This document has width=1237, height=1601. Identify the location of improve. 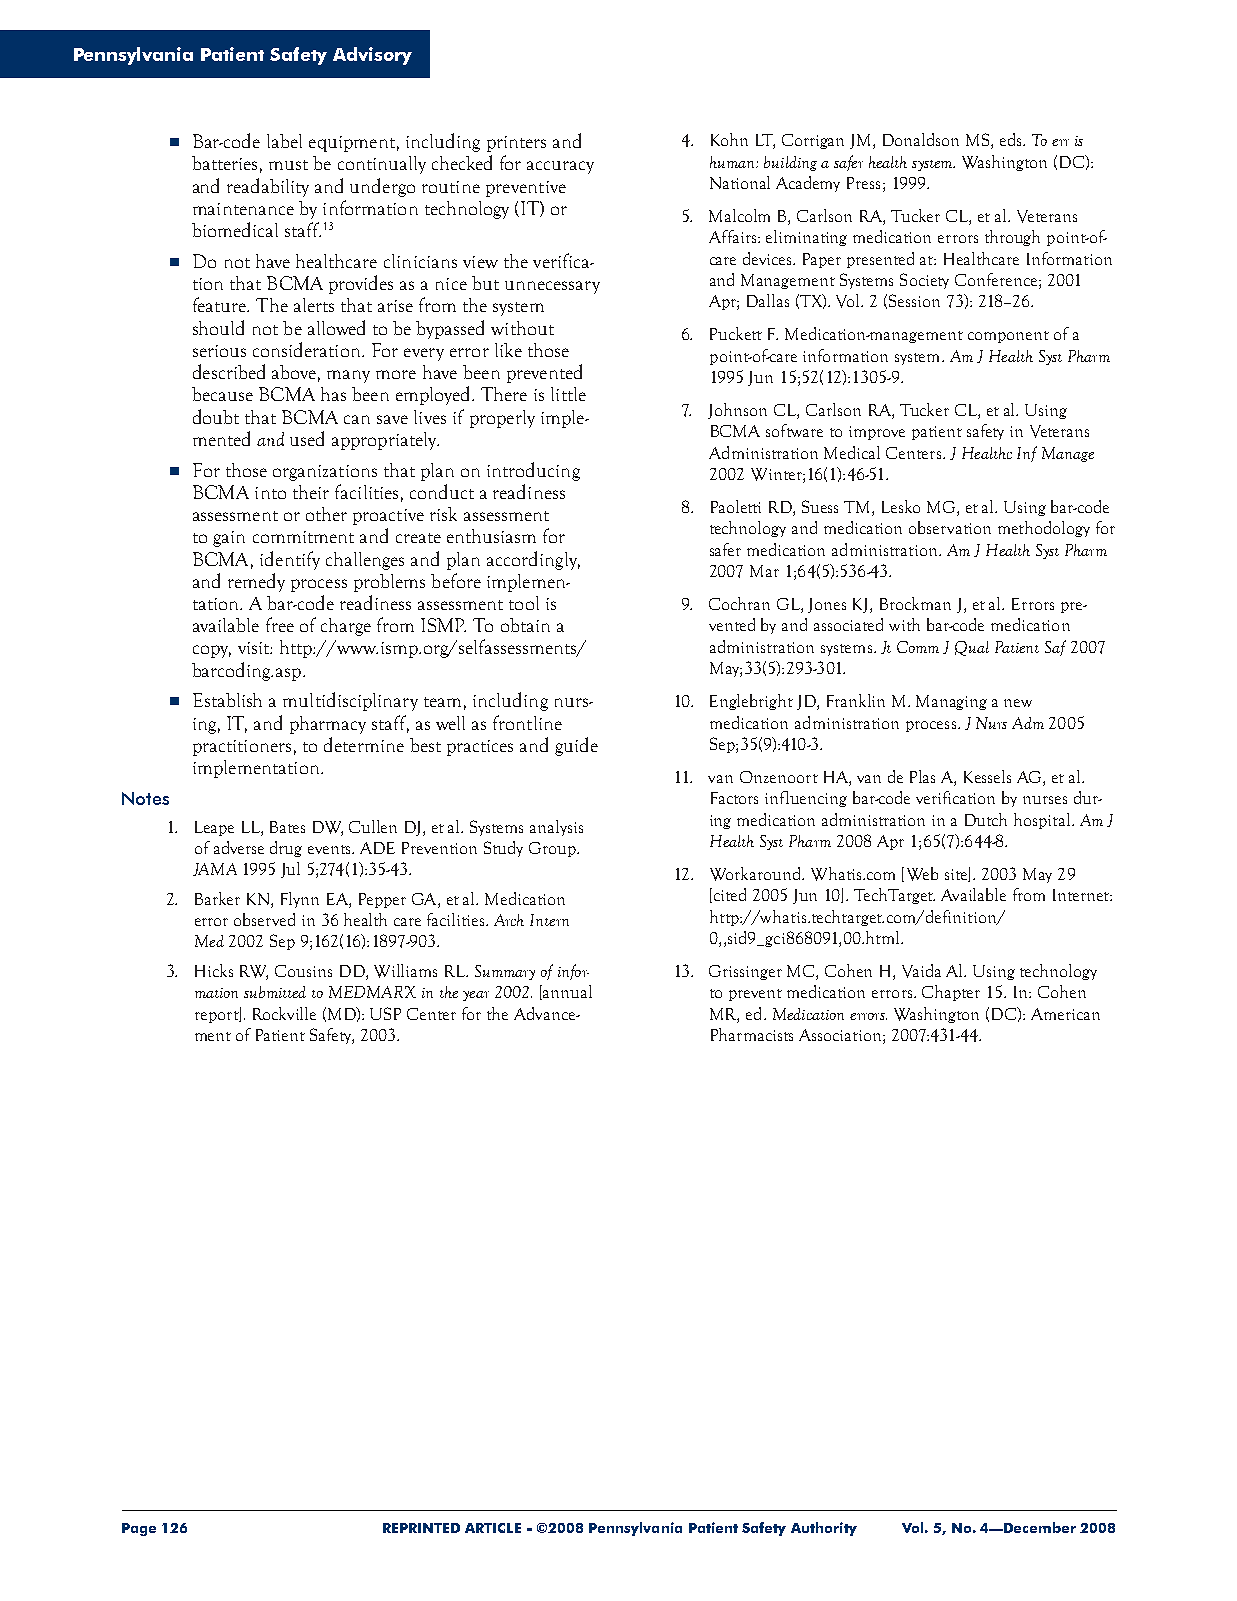
(877, 433).
